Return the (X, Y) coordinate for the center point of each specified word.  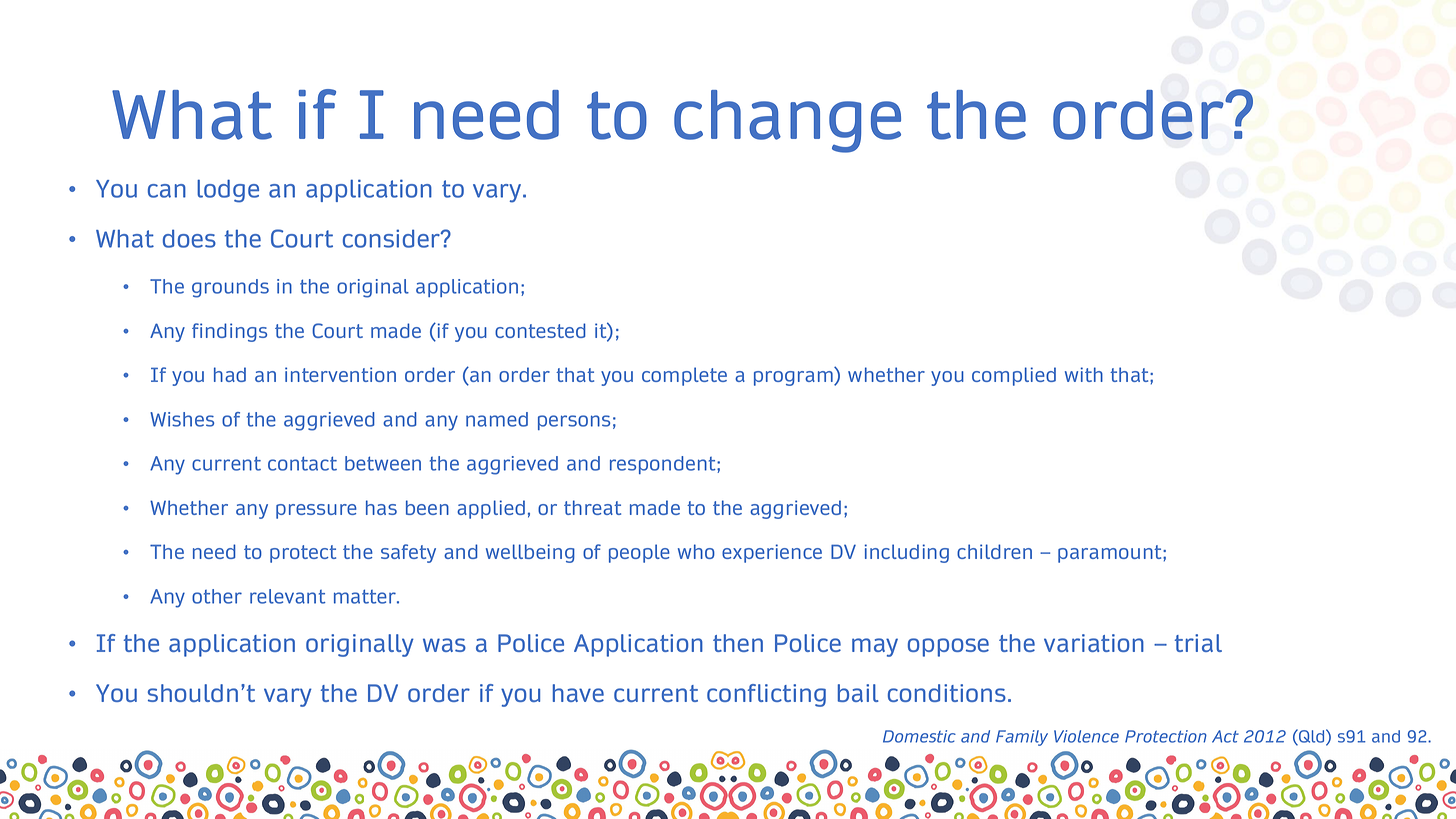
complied (1014, 376)
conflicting (766, 695)
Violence (1086, 736)
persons (574, 422)
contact (302, 463)
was (444, 645)
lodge (228, 191)
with (1084, 374)
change (787, 121)
